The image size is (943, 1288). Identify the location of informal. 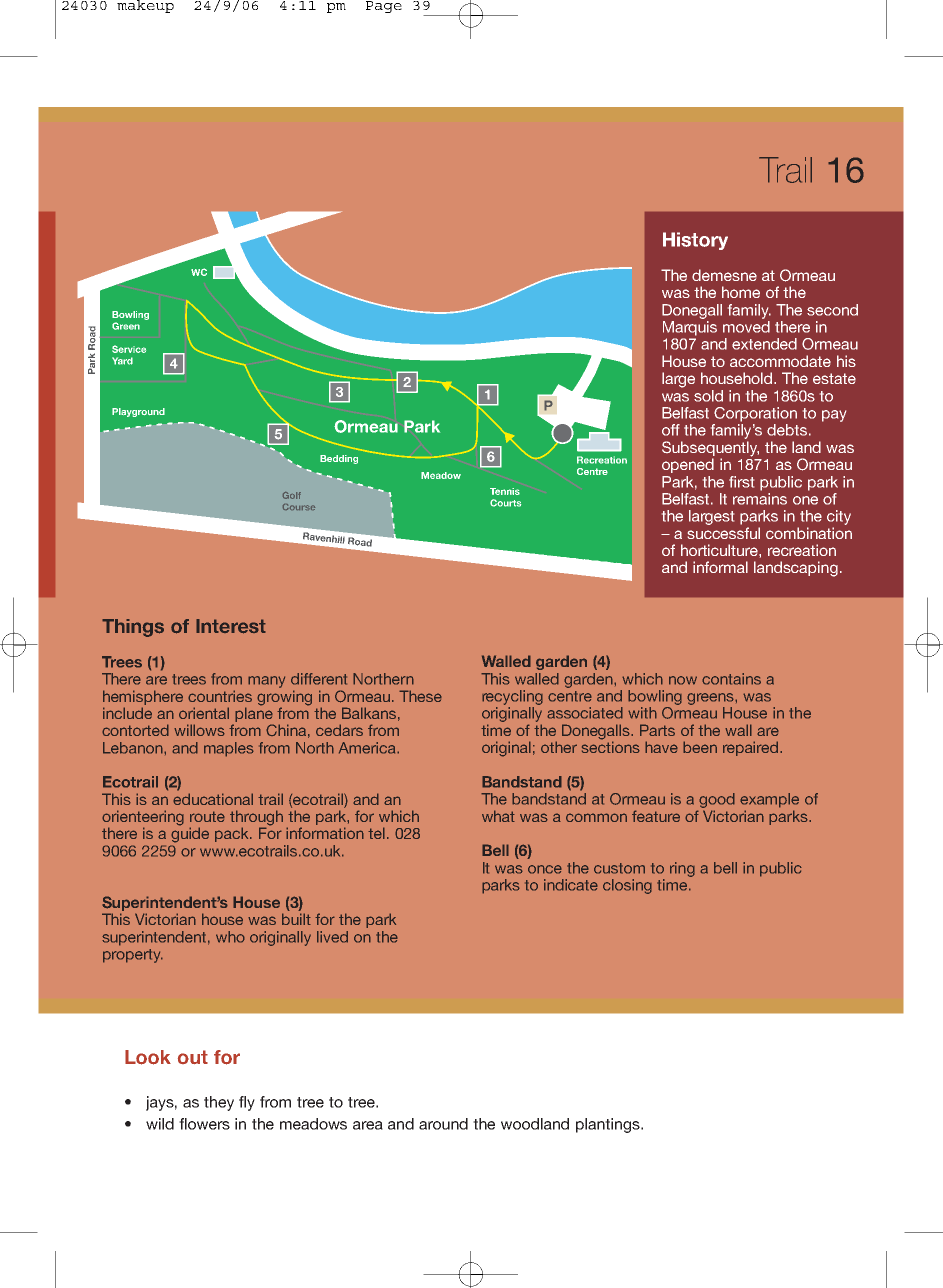
(720, 567).
